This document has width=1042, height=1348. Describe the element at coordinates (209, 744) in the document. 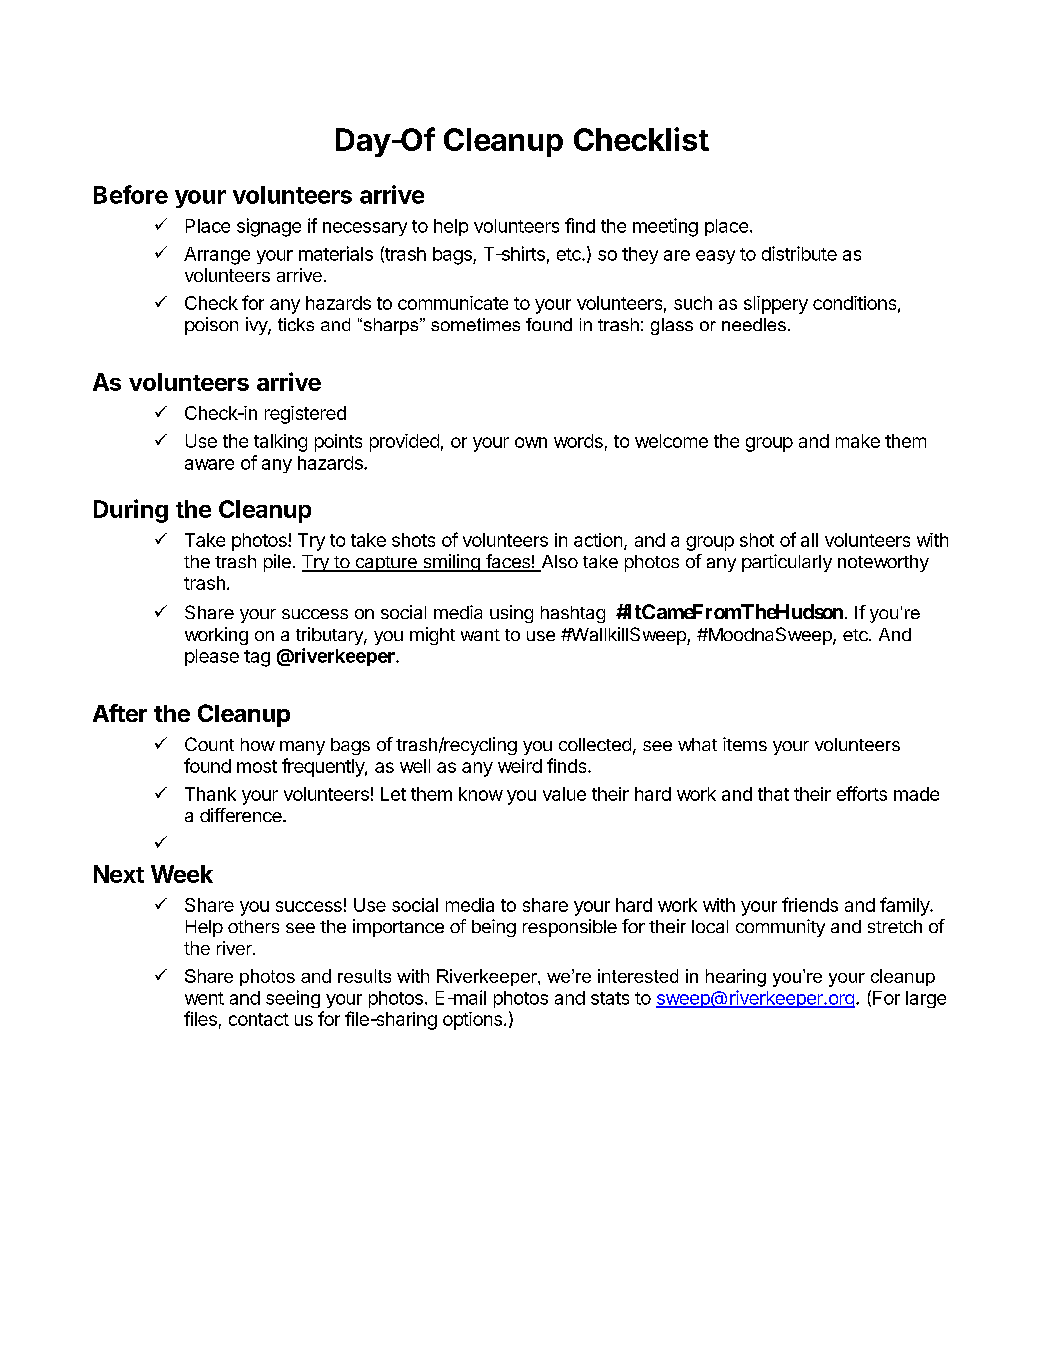

I see `Count` at that location.
